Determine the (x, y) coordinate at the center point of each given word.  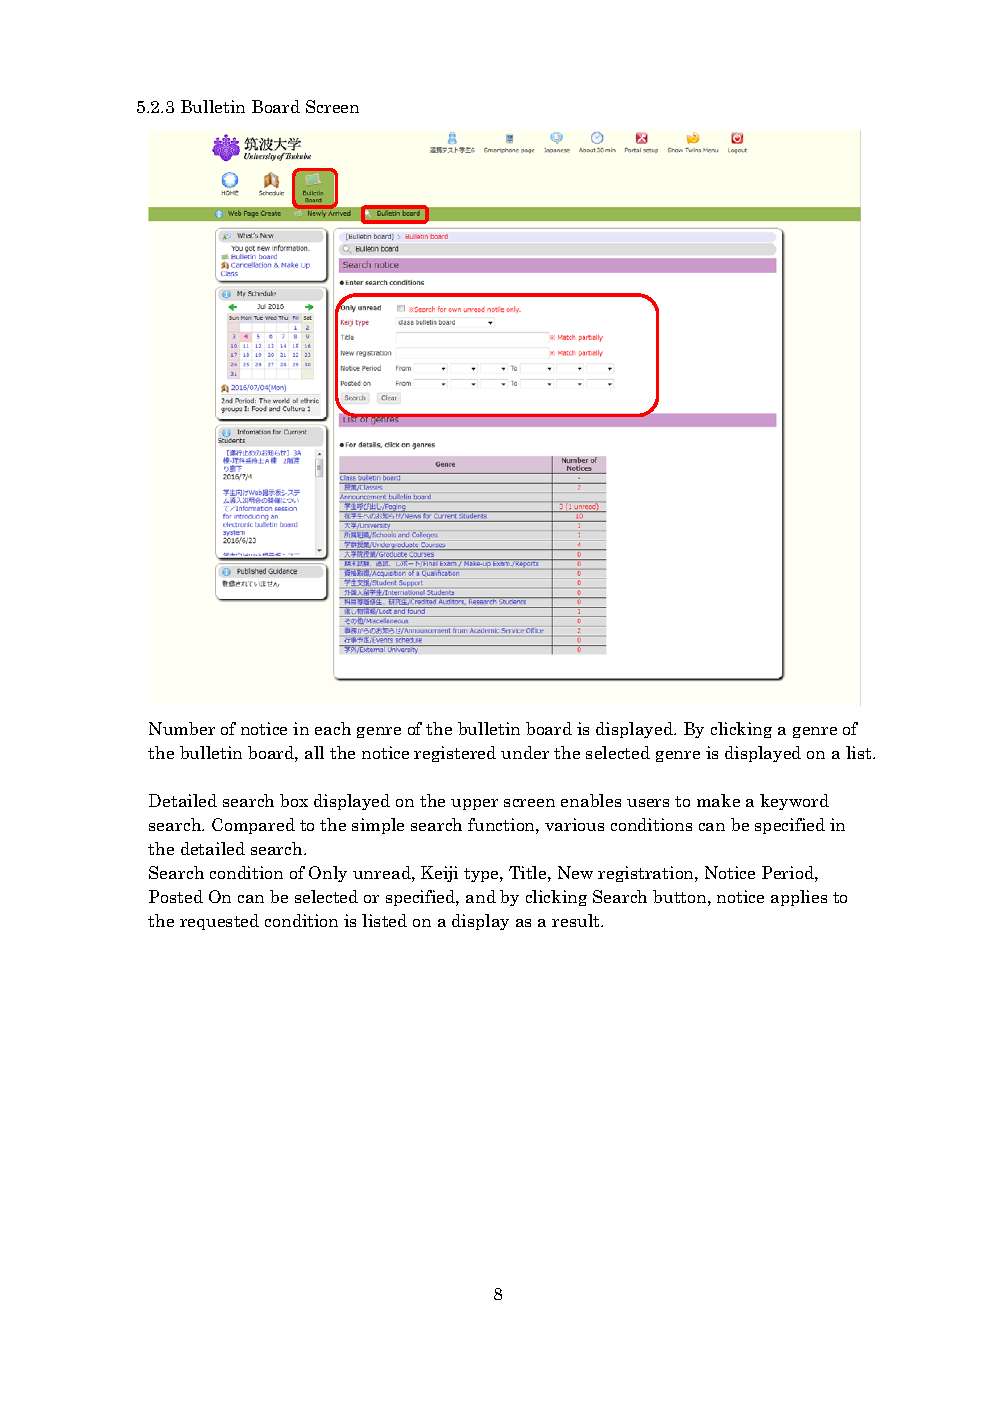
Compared (253, 826)
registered (455, 754)
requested (219, 922)
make (718, 800)
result (577, 920)
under (525, 752)
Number (182, 728)
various (574, 824)
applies (799, 898)
